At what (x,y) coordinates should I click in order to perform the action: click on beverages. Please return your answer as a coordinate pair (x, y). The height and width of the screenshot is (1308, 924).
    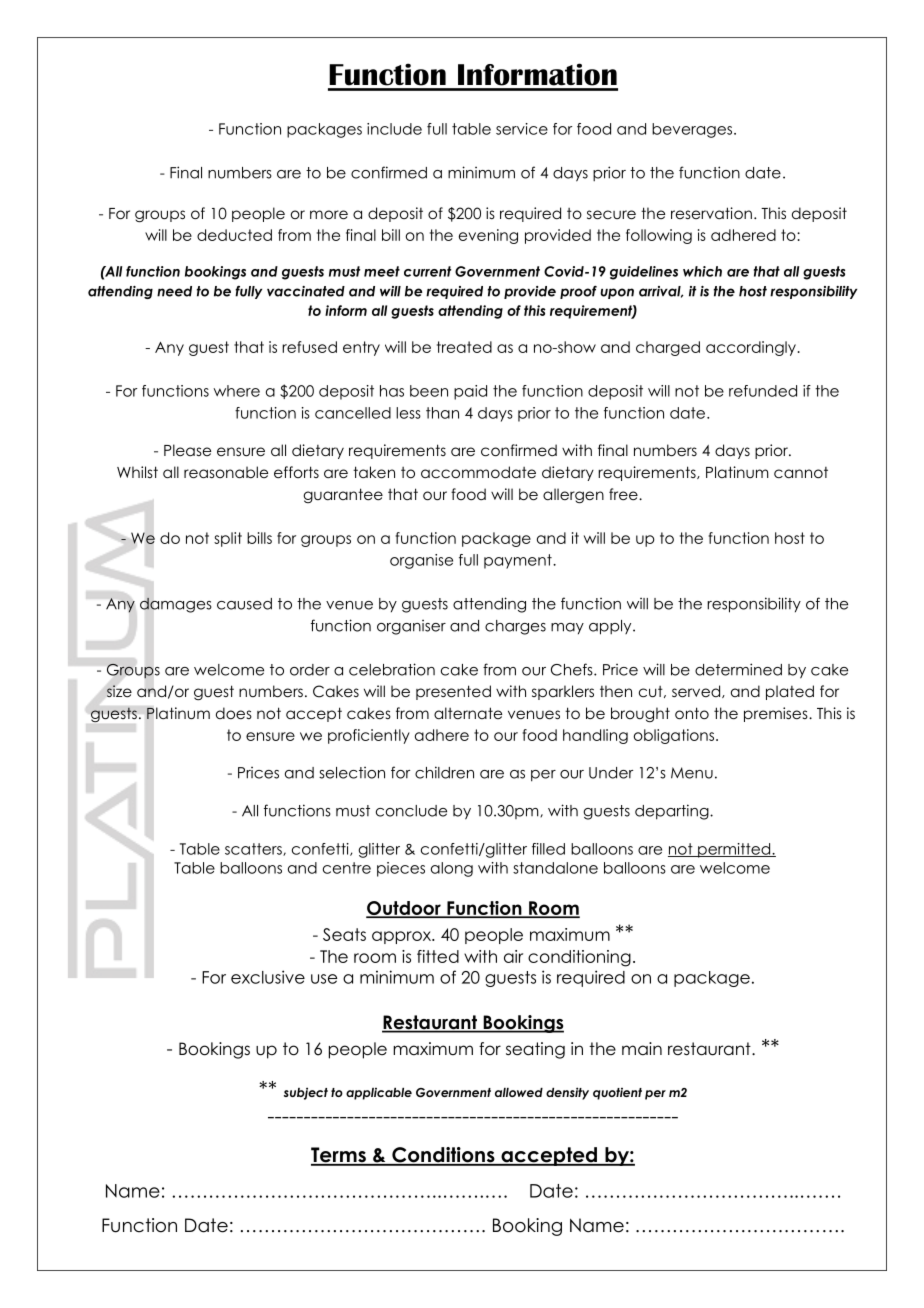
    Looking at the image, I should click on (693, 130).
